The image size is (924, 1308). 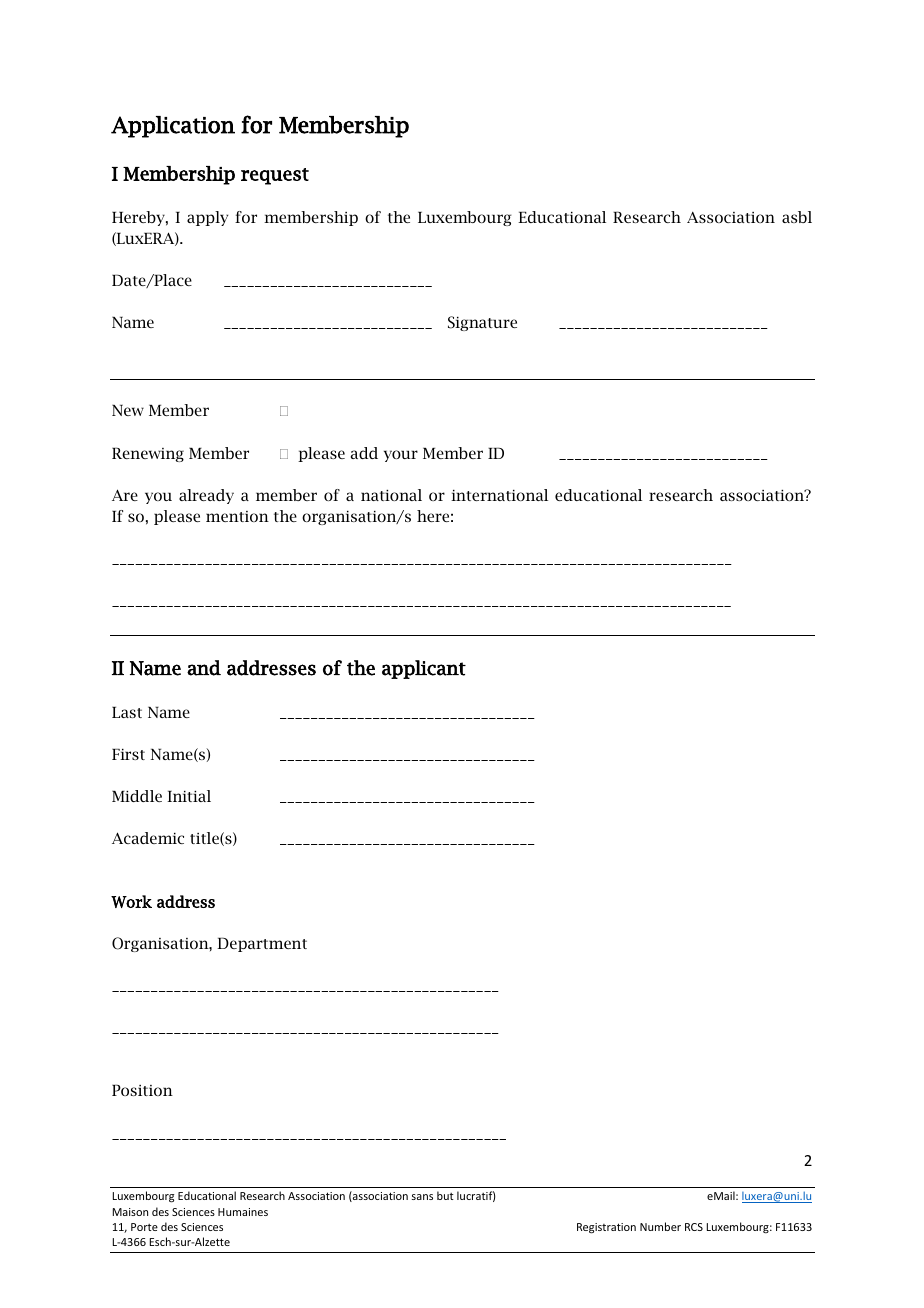 I want to click on Signature, so click(x=482, y=323).
